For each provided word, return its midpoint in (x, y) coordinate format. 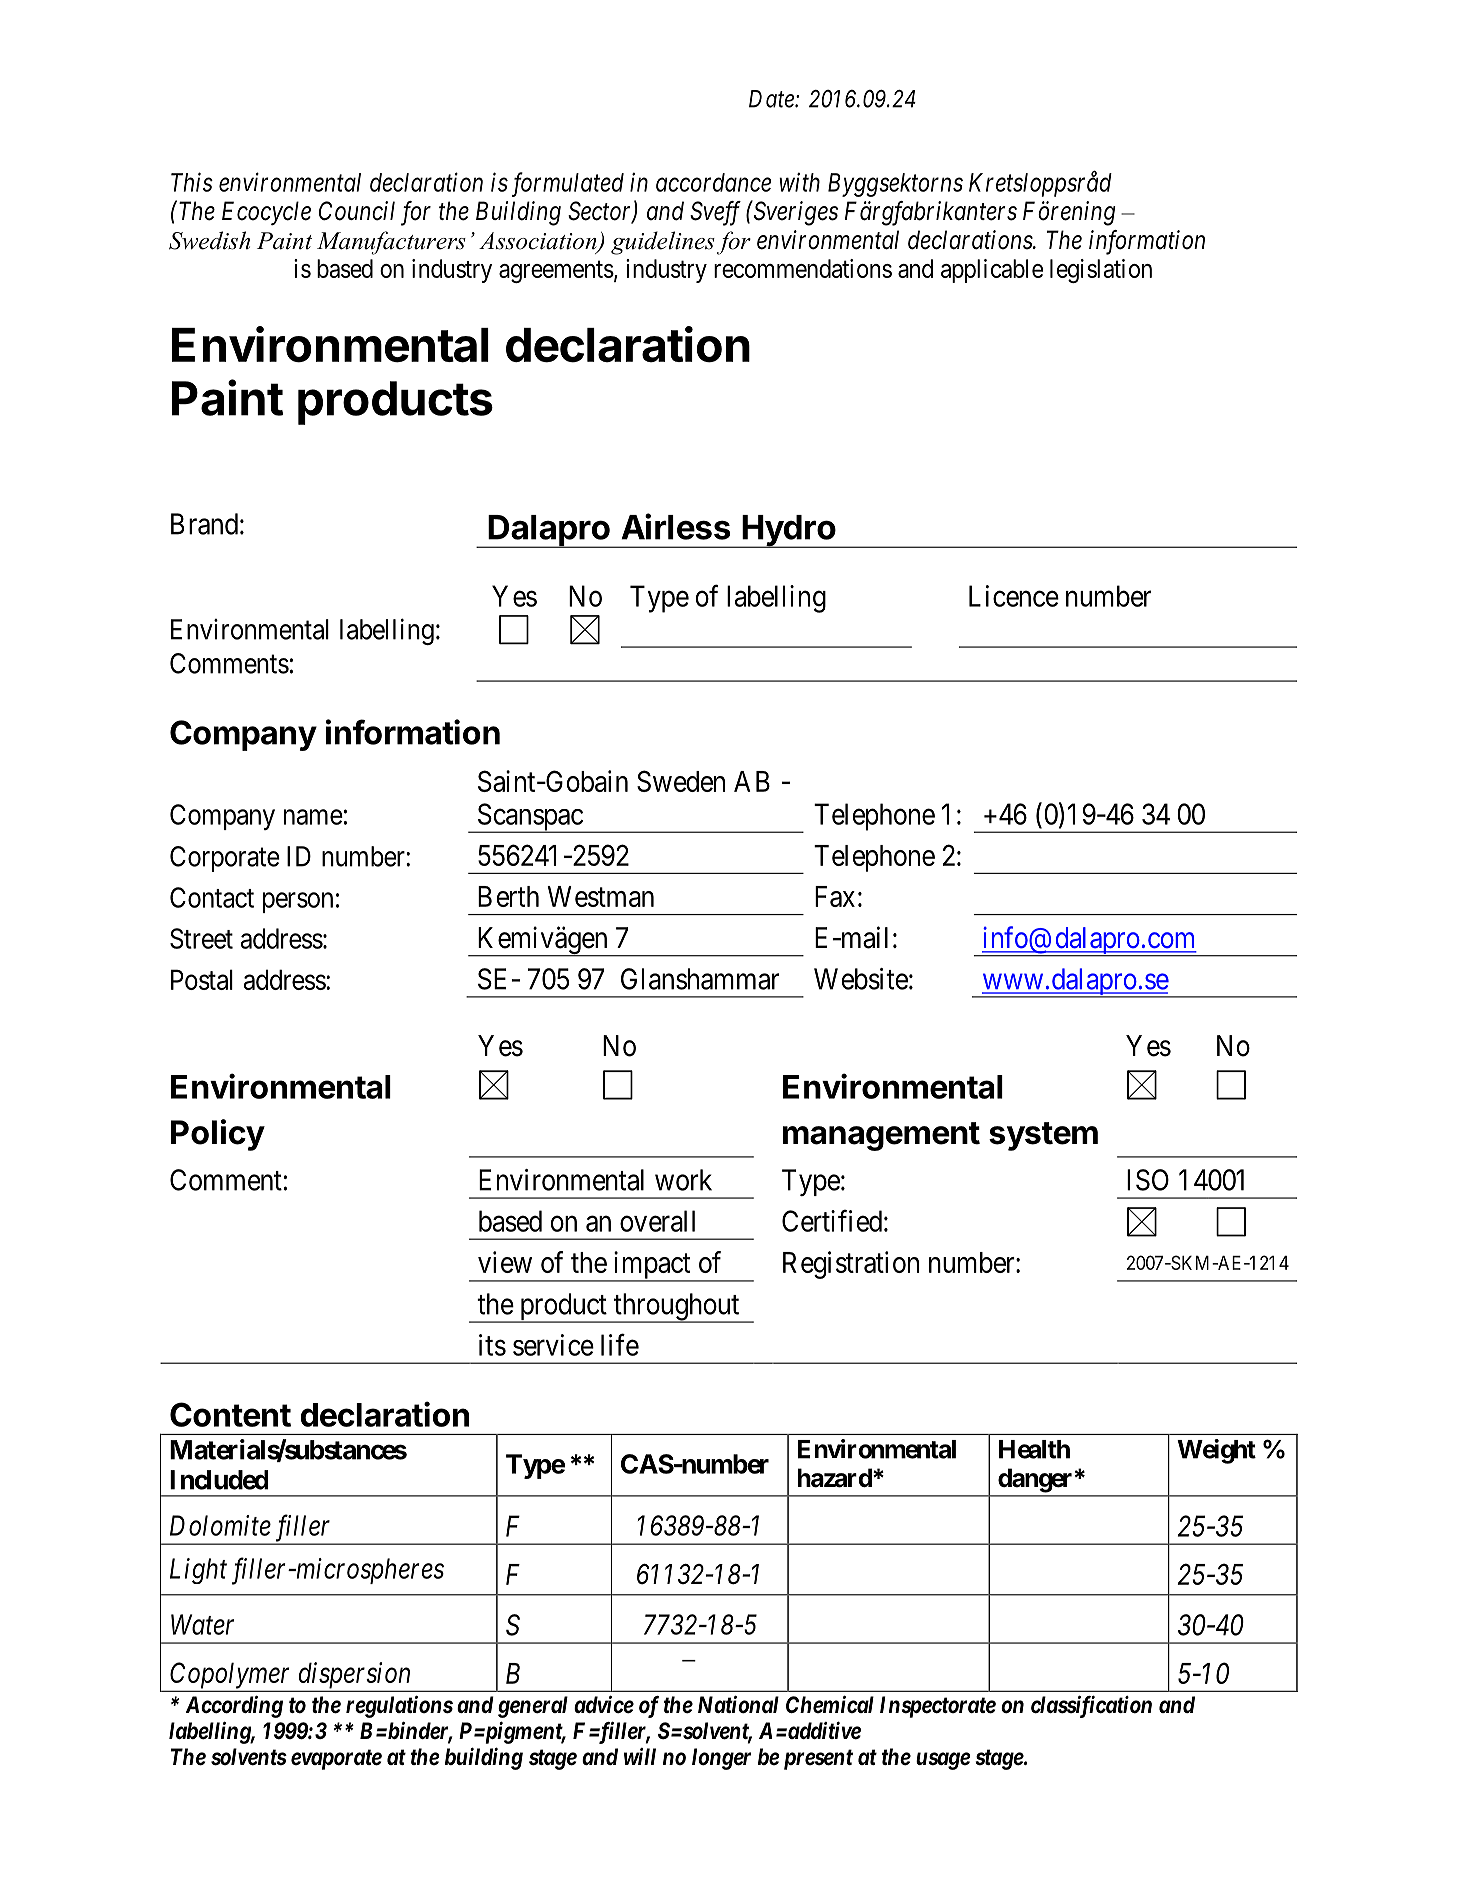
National (738, 1704)
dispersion (354, 1676)
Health (1034, 1449)
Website (861, 979)
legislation (1101, 271)
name (313, 817)
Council (357, 211)
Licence (1014, 596)
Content (230, 1414)
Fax (835, 896)
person (298, 902)
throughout (677, 1308)
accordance (713, 182)
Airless (676, 526)
